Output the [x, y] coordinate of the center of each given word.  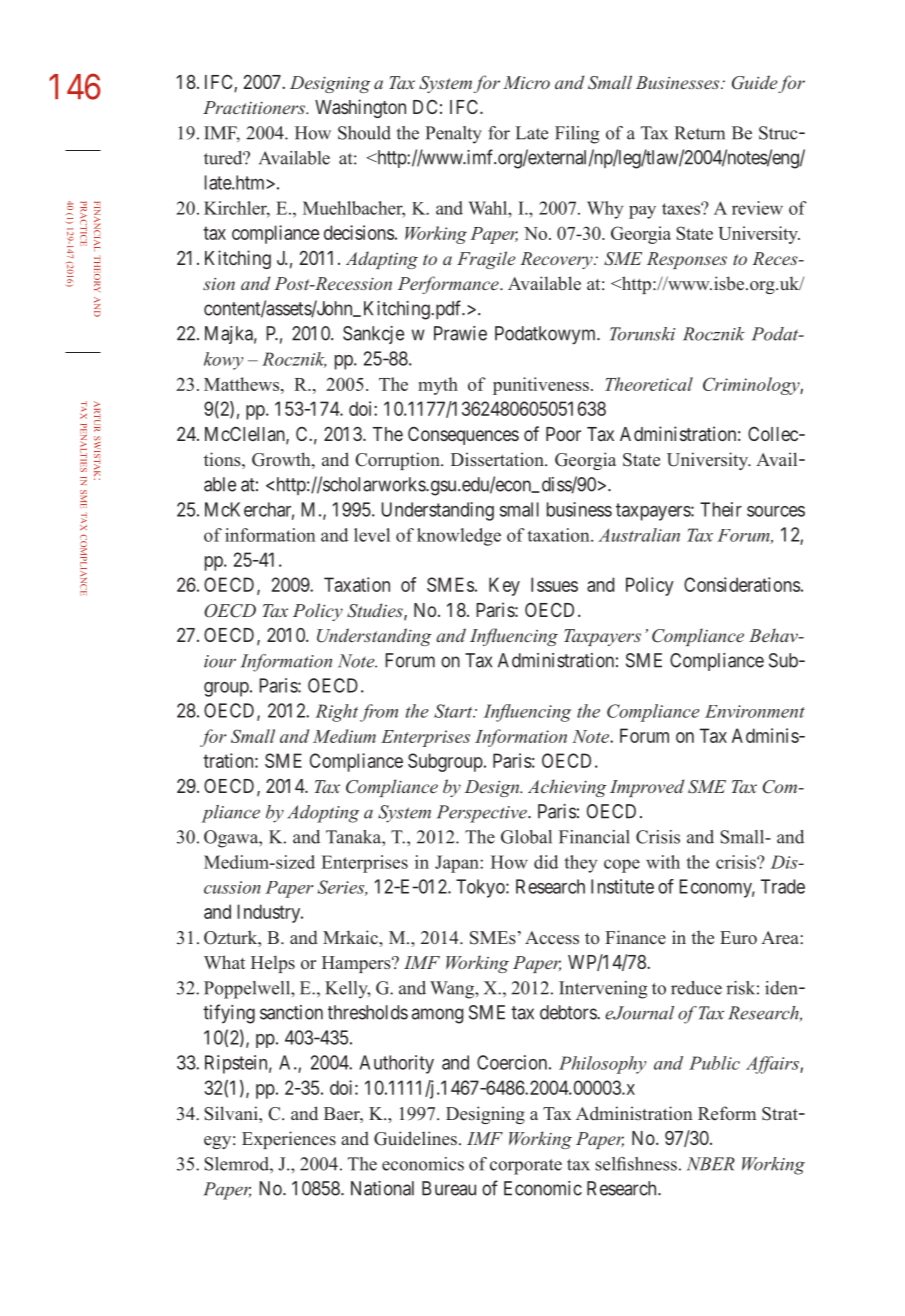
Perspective [483, 814]
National [382, 1188]
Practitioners [255, 107]
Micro [526, 82]
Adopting [323, 814]
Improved [647, 788]
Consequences [463, 435]
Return [699, 133]
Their [721, 509]
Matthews [243, 384]
